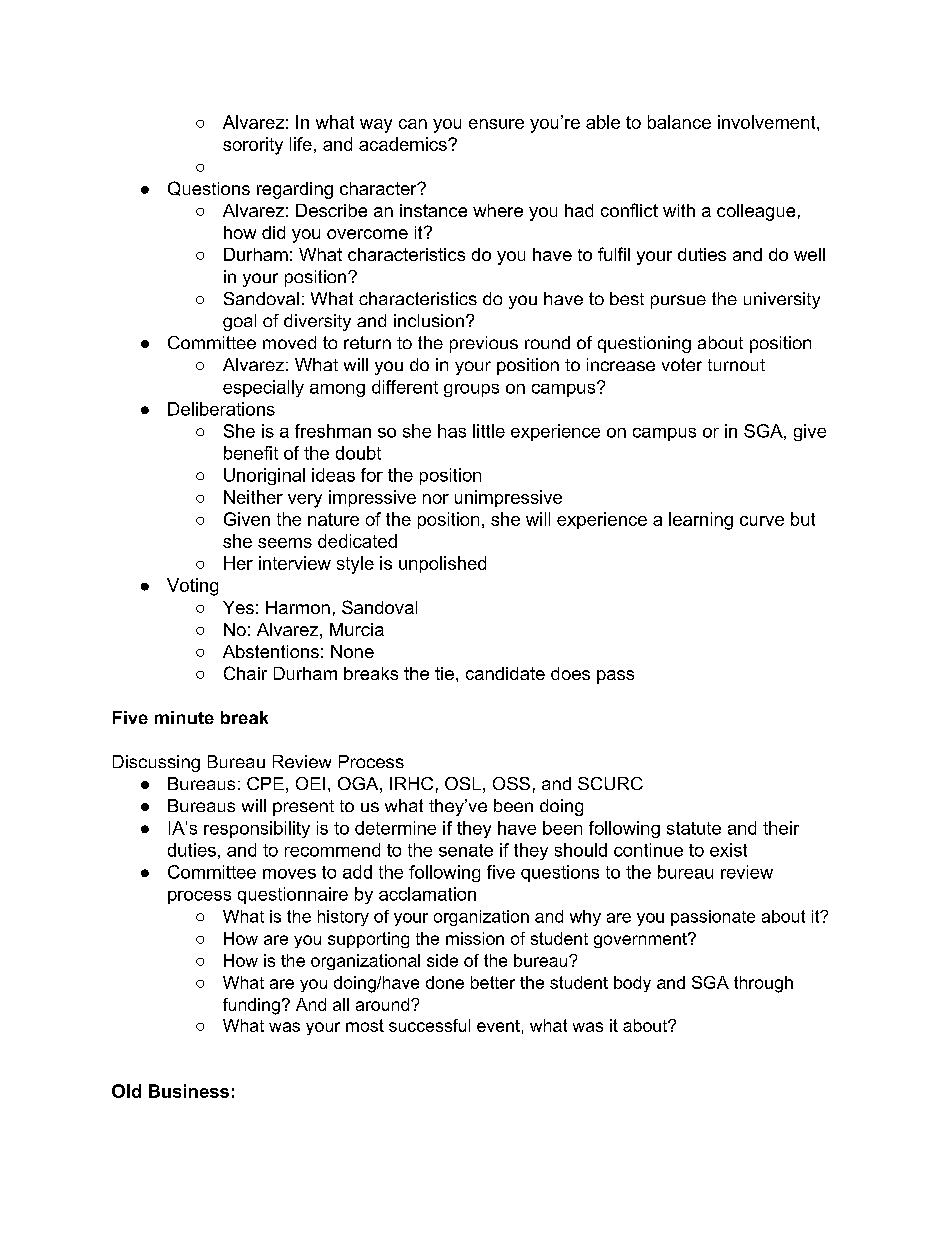 This screenshot has width=952, height=1233. Describe the element at coordinates (505, 673) in the screenshot. I see `candidate` at that location.
